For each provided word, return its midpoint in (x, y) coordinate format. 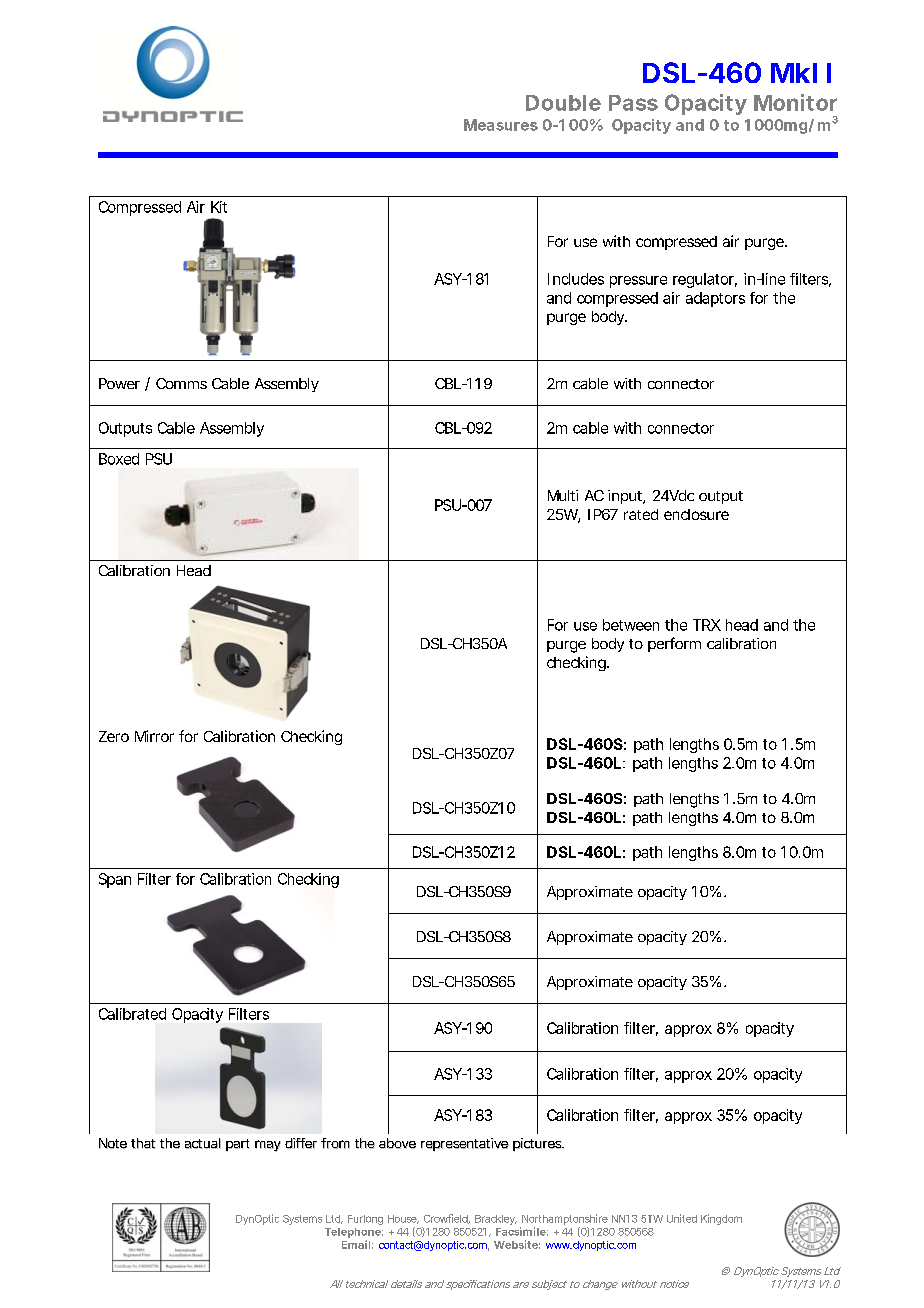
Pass (633, 103)
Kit (219, 207)
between (631, 625)
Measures (501, 125)
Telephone (353, 1233)
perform (674, 644)
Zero (114, 736)
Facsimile (521, 1231)
